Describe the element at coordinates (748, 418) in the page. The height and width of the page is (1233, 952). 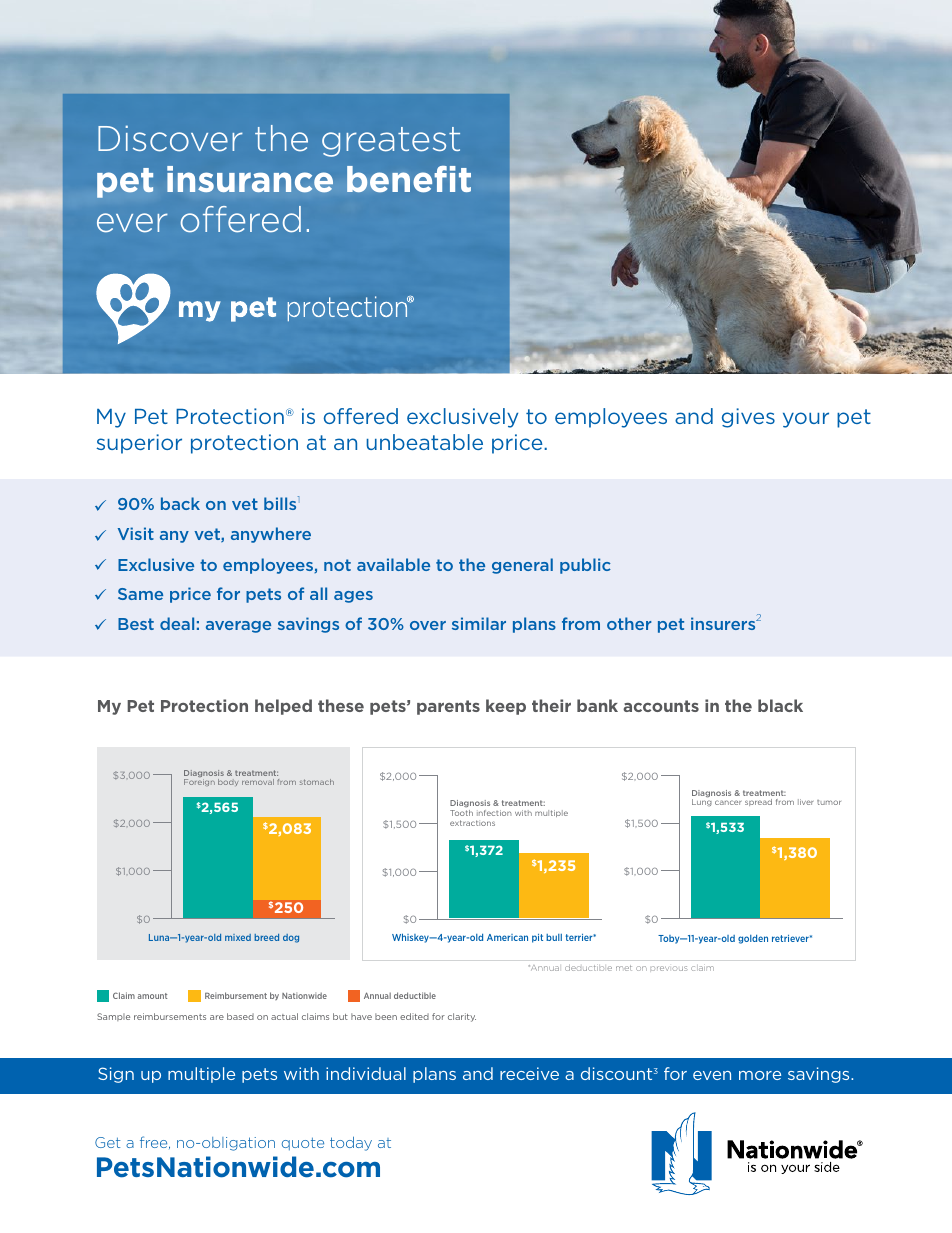
I see `gives` at that location.
